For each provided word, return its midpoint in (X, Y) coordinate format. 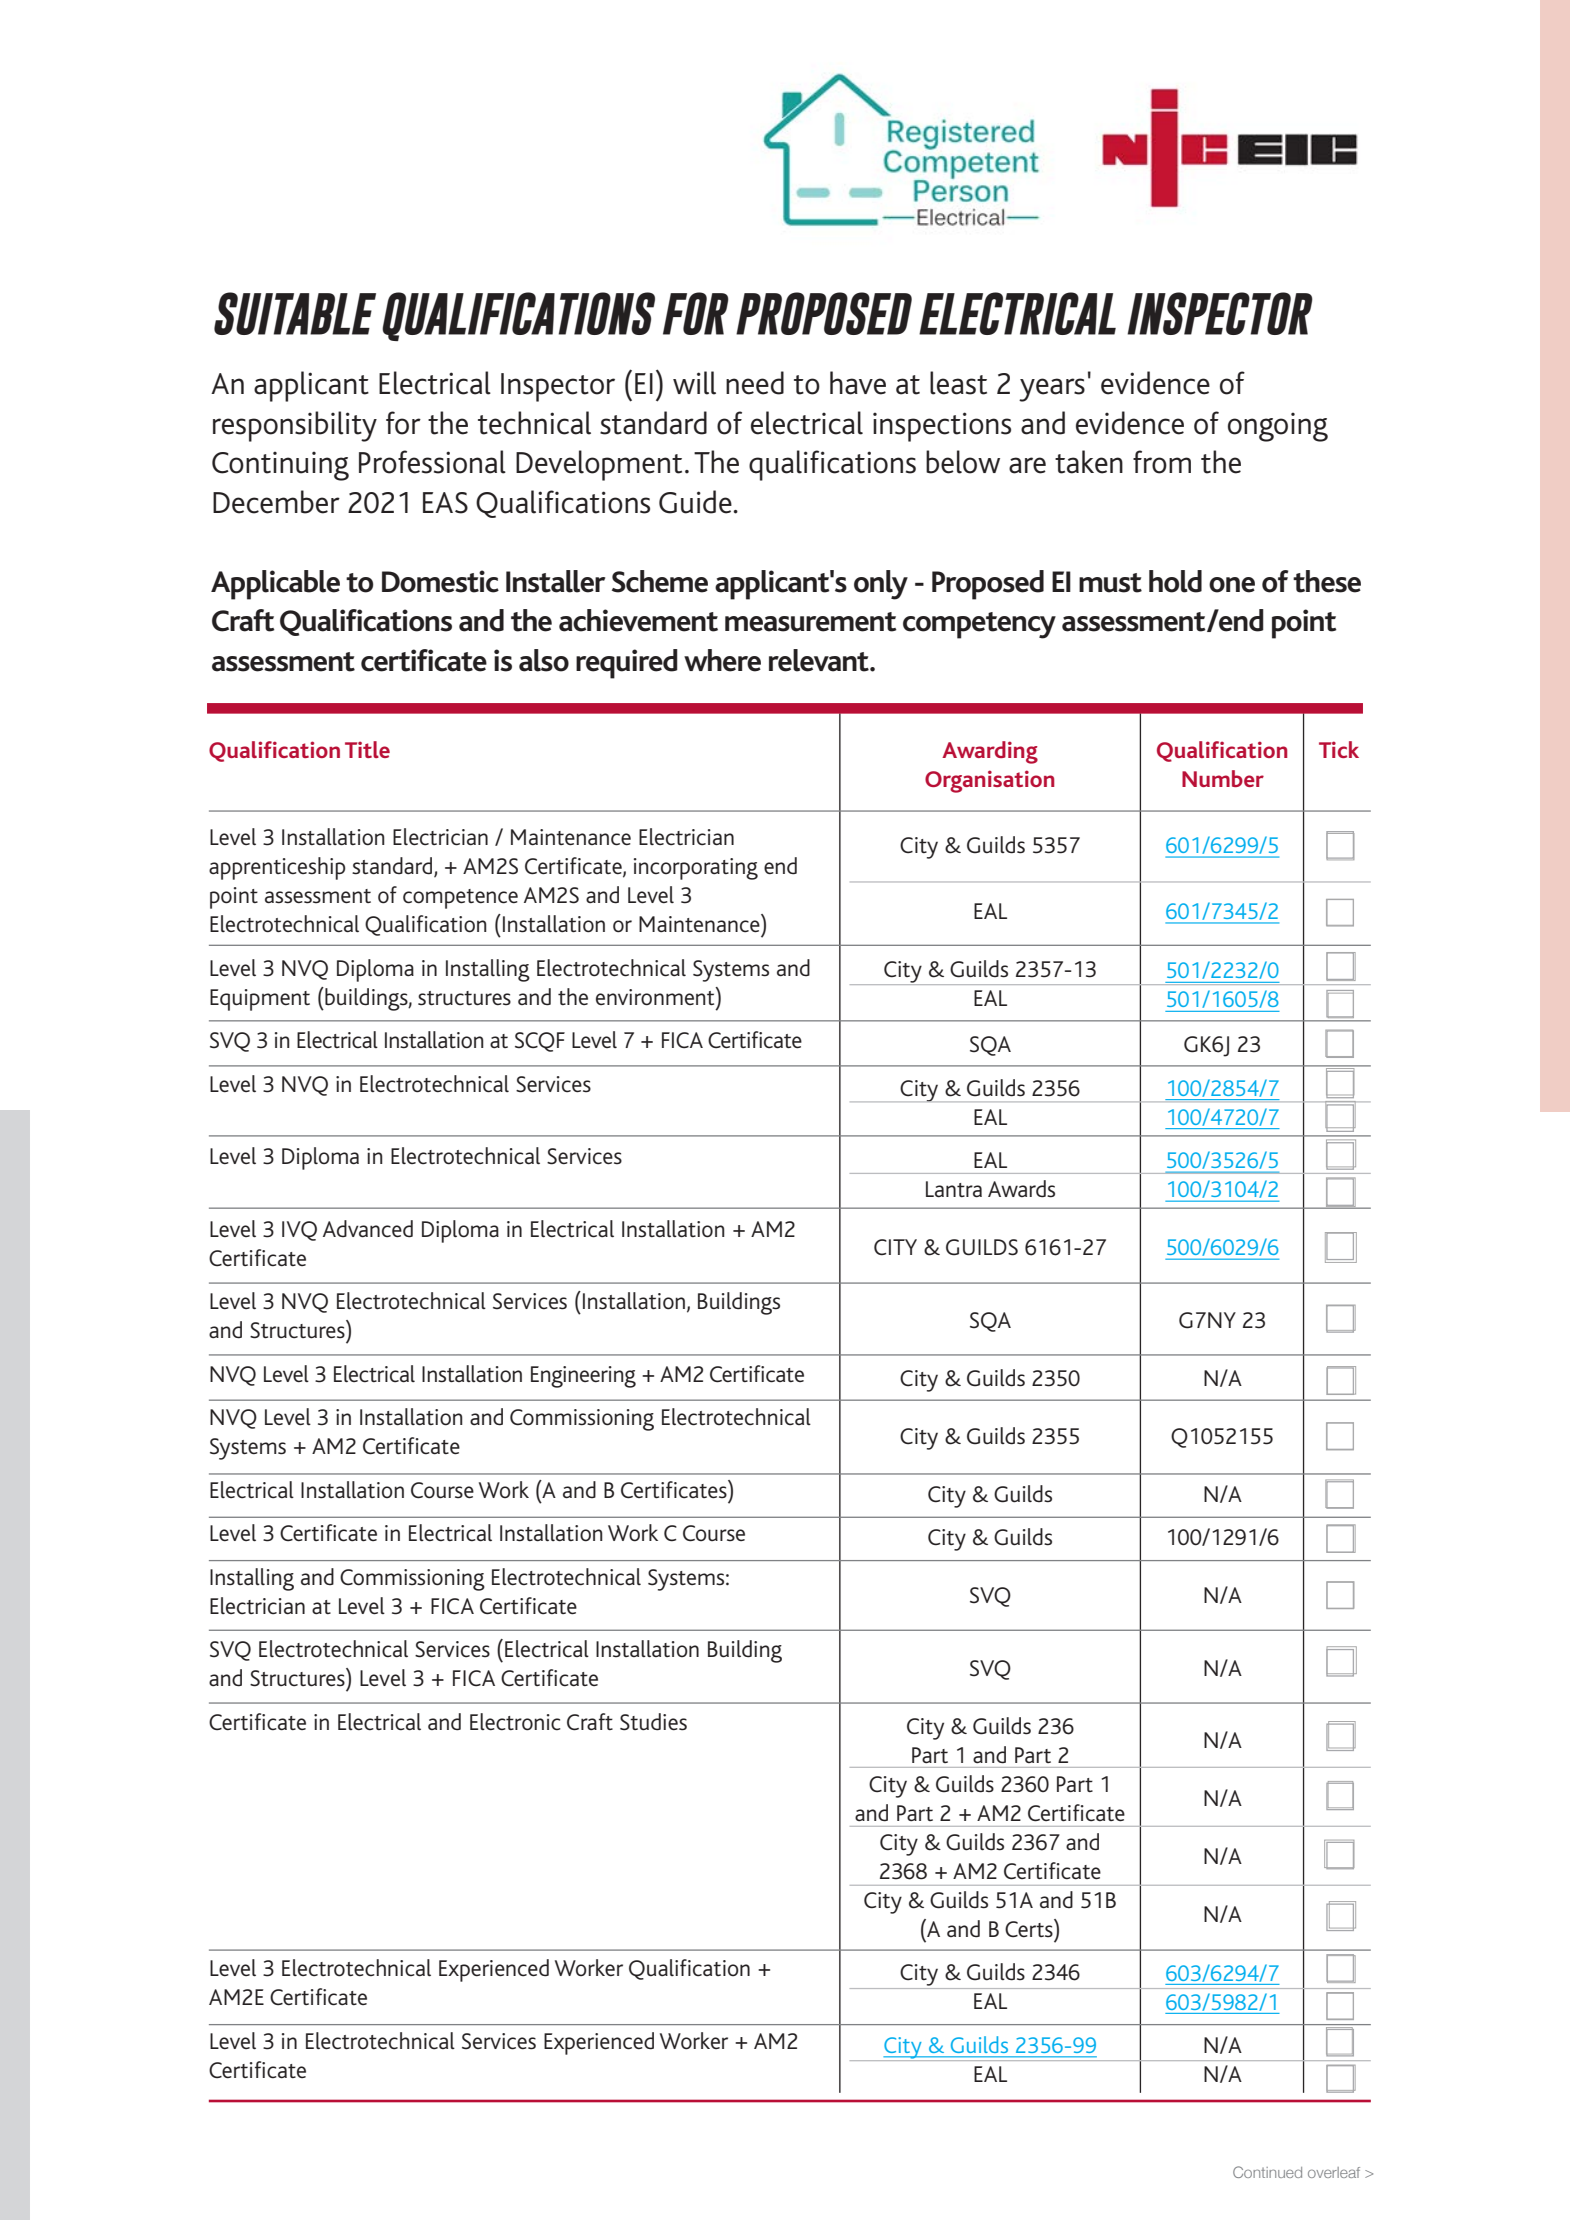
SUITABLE (295, 313)
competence (460, 899)
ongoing (1278, 427)
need (755, 383)
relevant (820, 660)
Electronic (515, 1722)
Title (367, 749)
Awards (1021, 1189)
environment (656, 996)
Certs (1030, 1928)
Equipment (260, 1000)
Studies (653, 1722)
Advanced (368, 1229)
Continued (1267, 2172)
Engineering (583, 1377)
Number (1223, 778)
